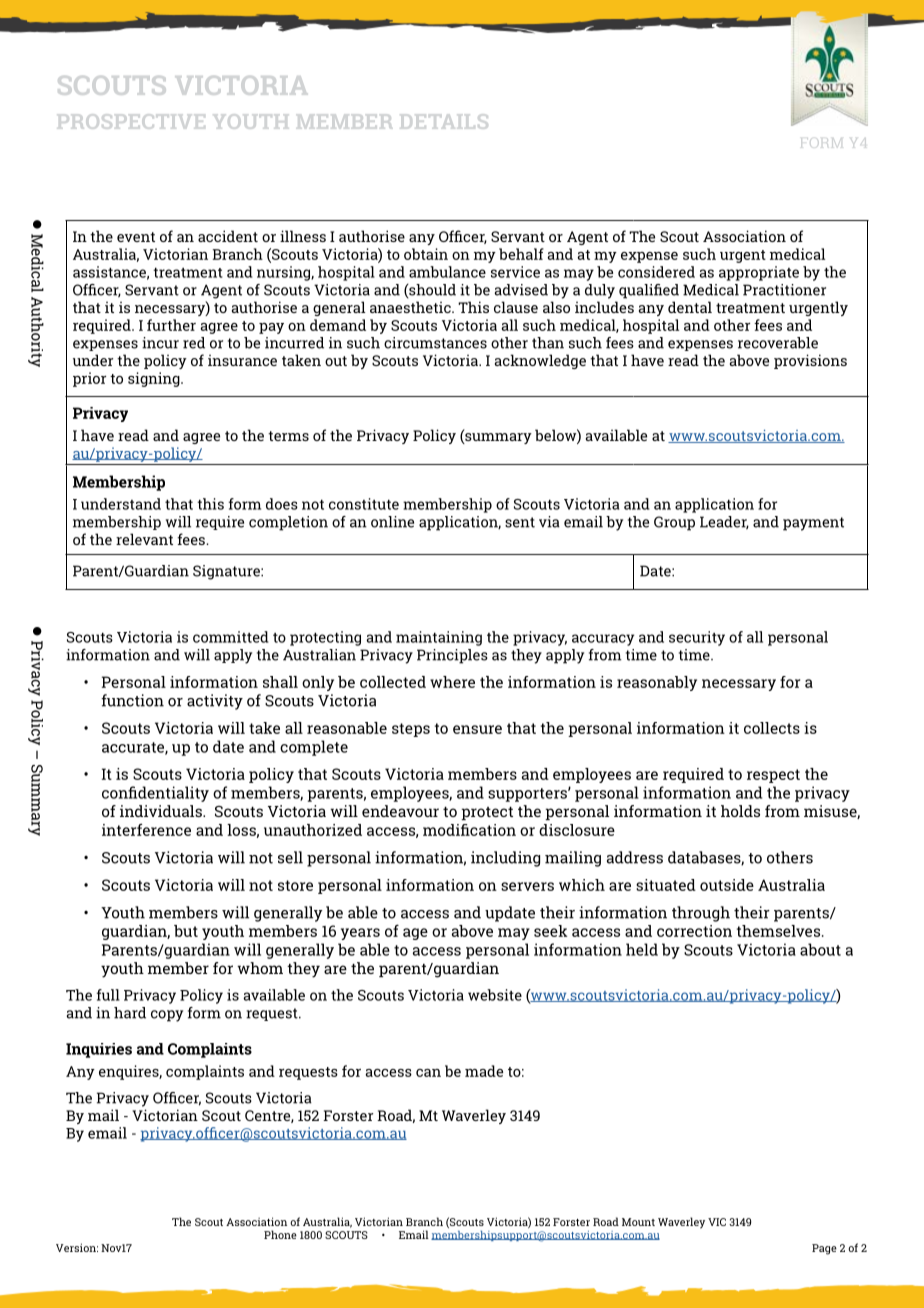 The image size is (924, 1308). Describe the element at coordinates (280, 1234) in the screenshot. I see `Phone` at that location.
